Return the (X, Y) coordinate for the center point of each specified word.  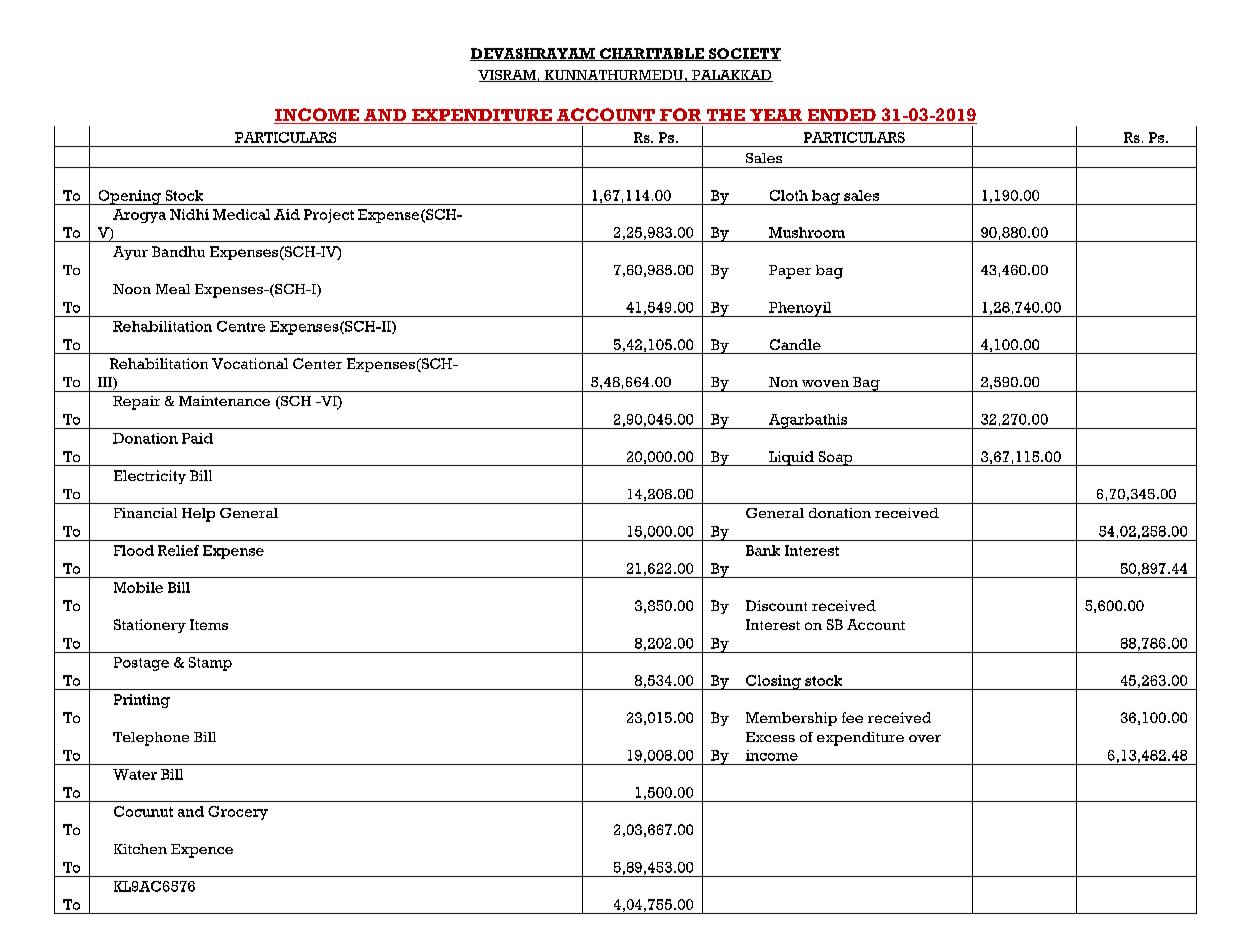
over (925, 738)
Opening (129, 197)
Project (329, 216)
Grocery (238, 813)
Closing (773, 682)
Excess (770, 737)
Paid (197, 438)
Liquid (791, 458)
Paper (790, 272)
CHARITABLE (651, 54)
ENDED (841, 116)
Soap (835, 458)
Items (209, 624)
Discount (776, 605)
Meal (173, 289)
